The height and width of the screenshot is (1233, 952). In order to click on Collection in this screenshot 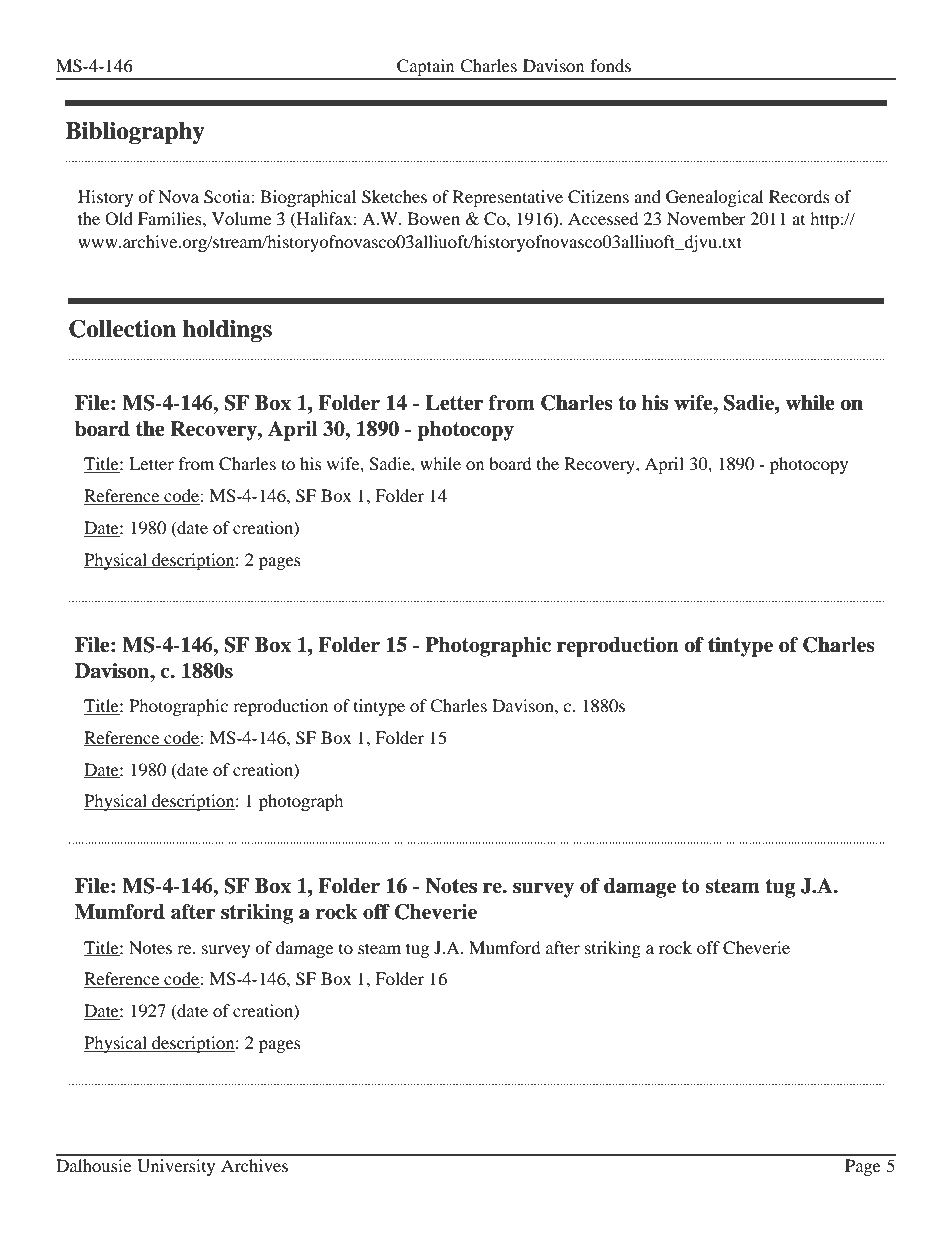, I will do `click(122, 328)`.
